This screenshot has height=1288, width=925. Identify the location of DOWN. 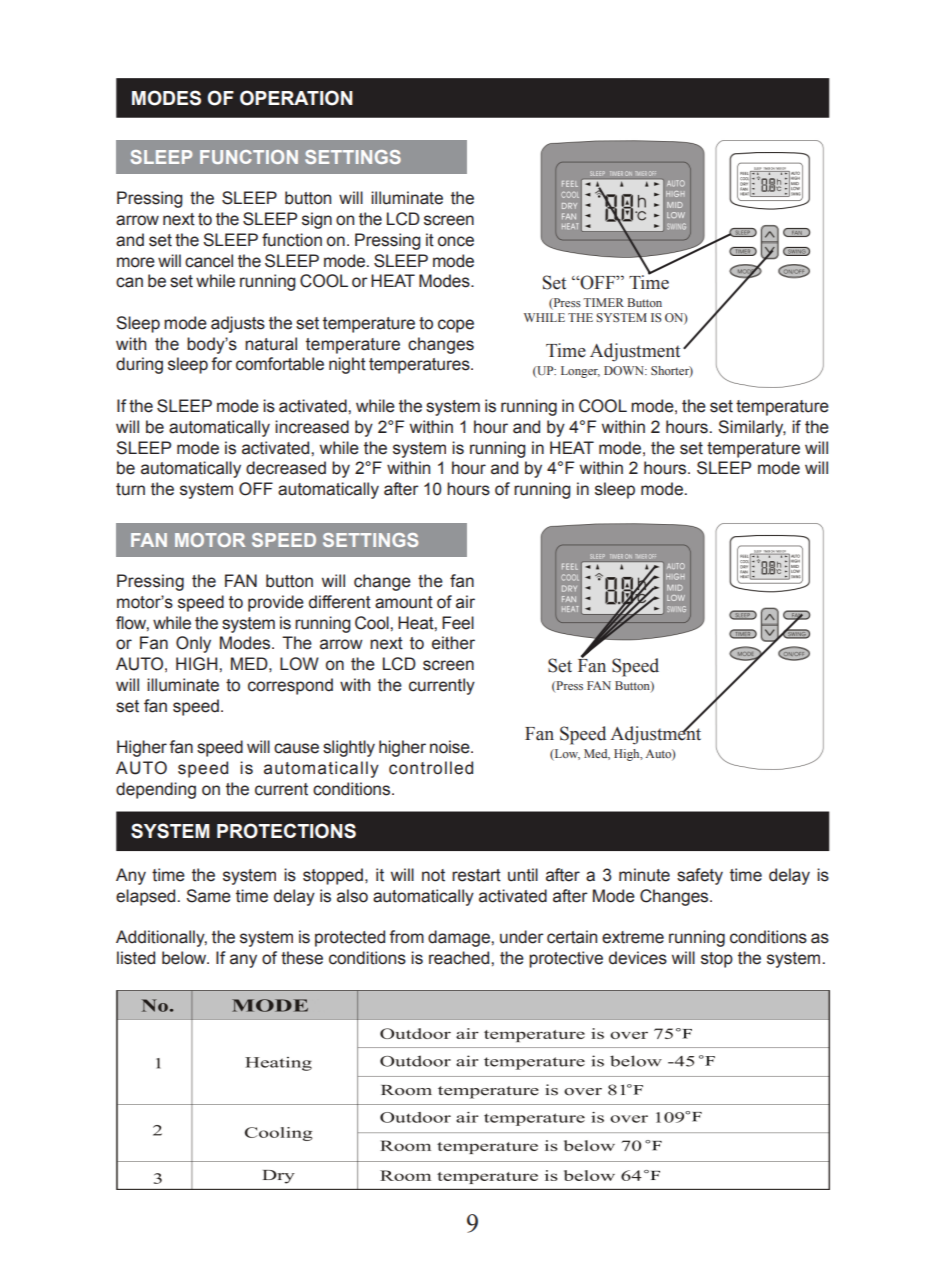
(625, 370).
